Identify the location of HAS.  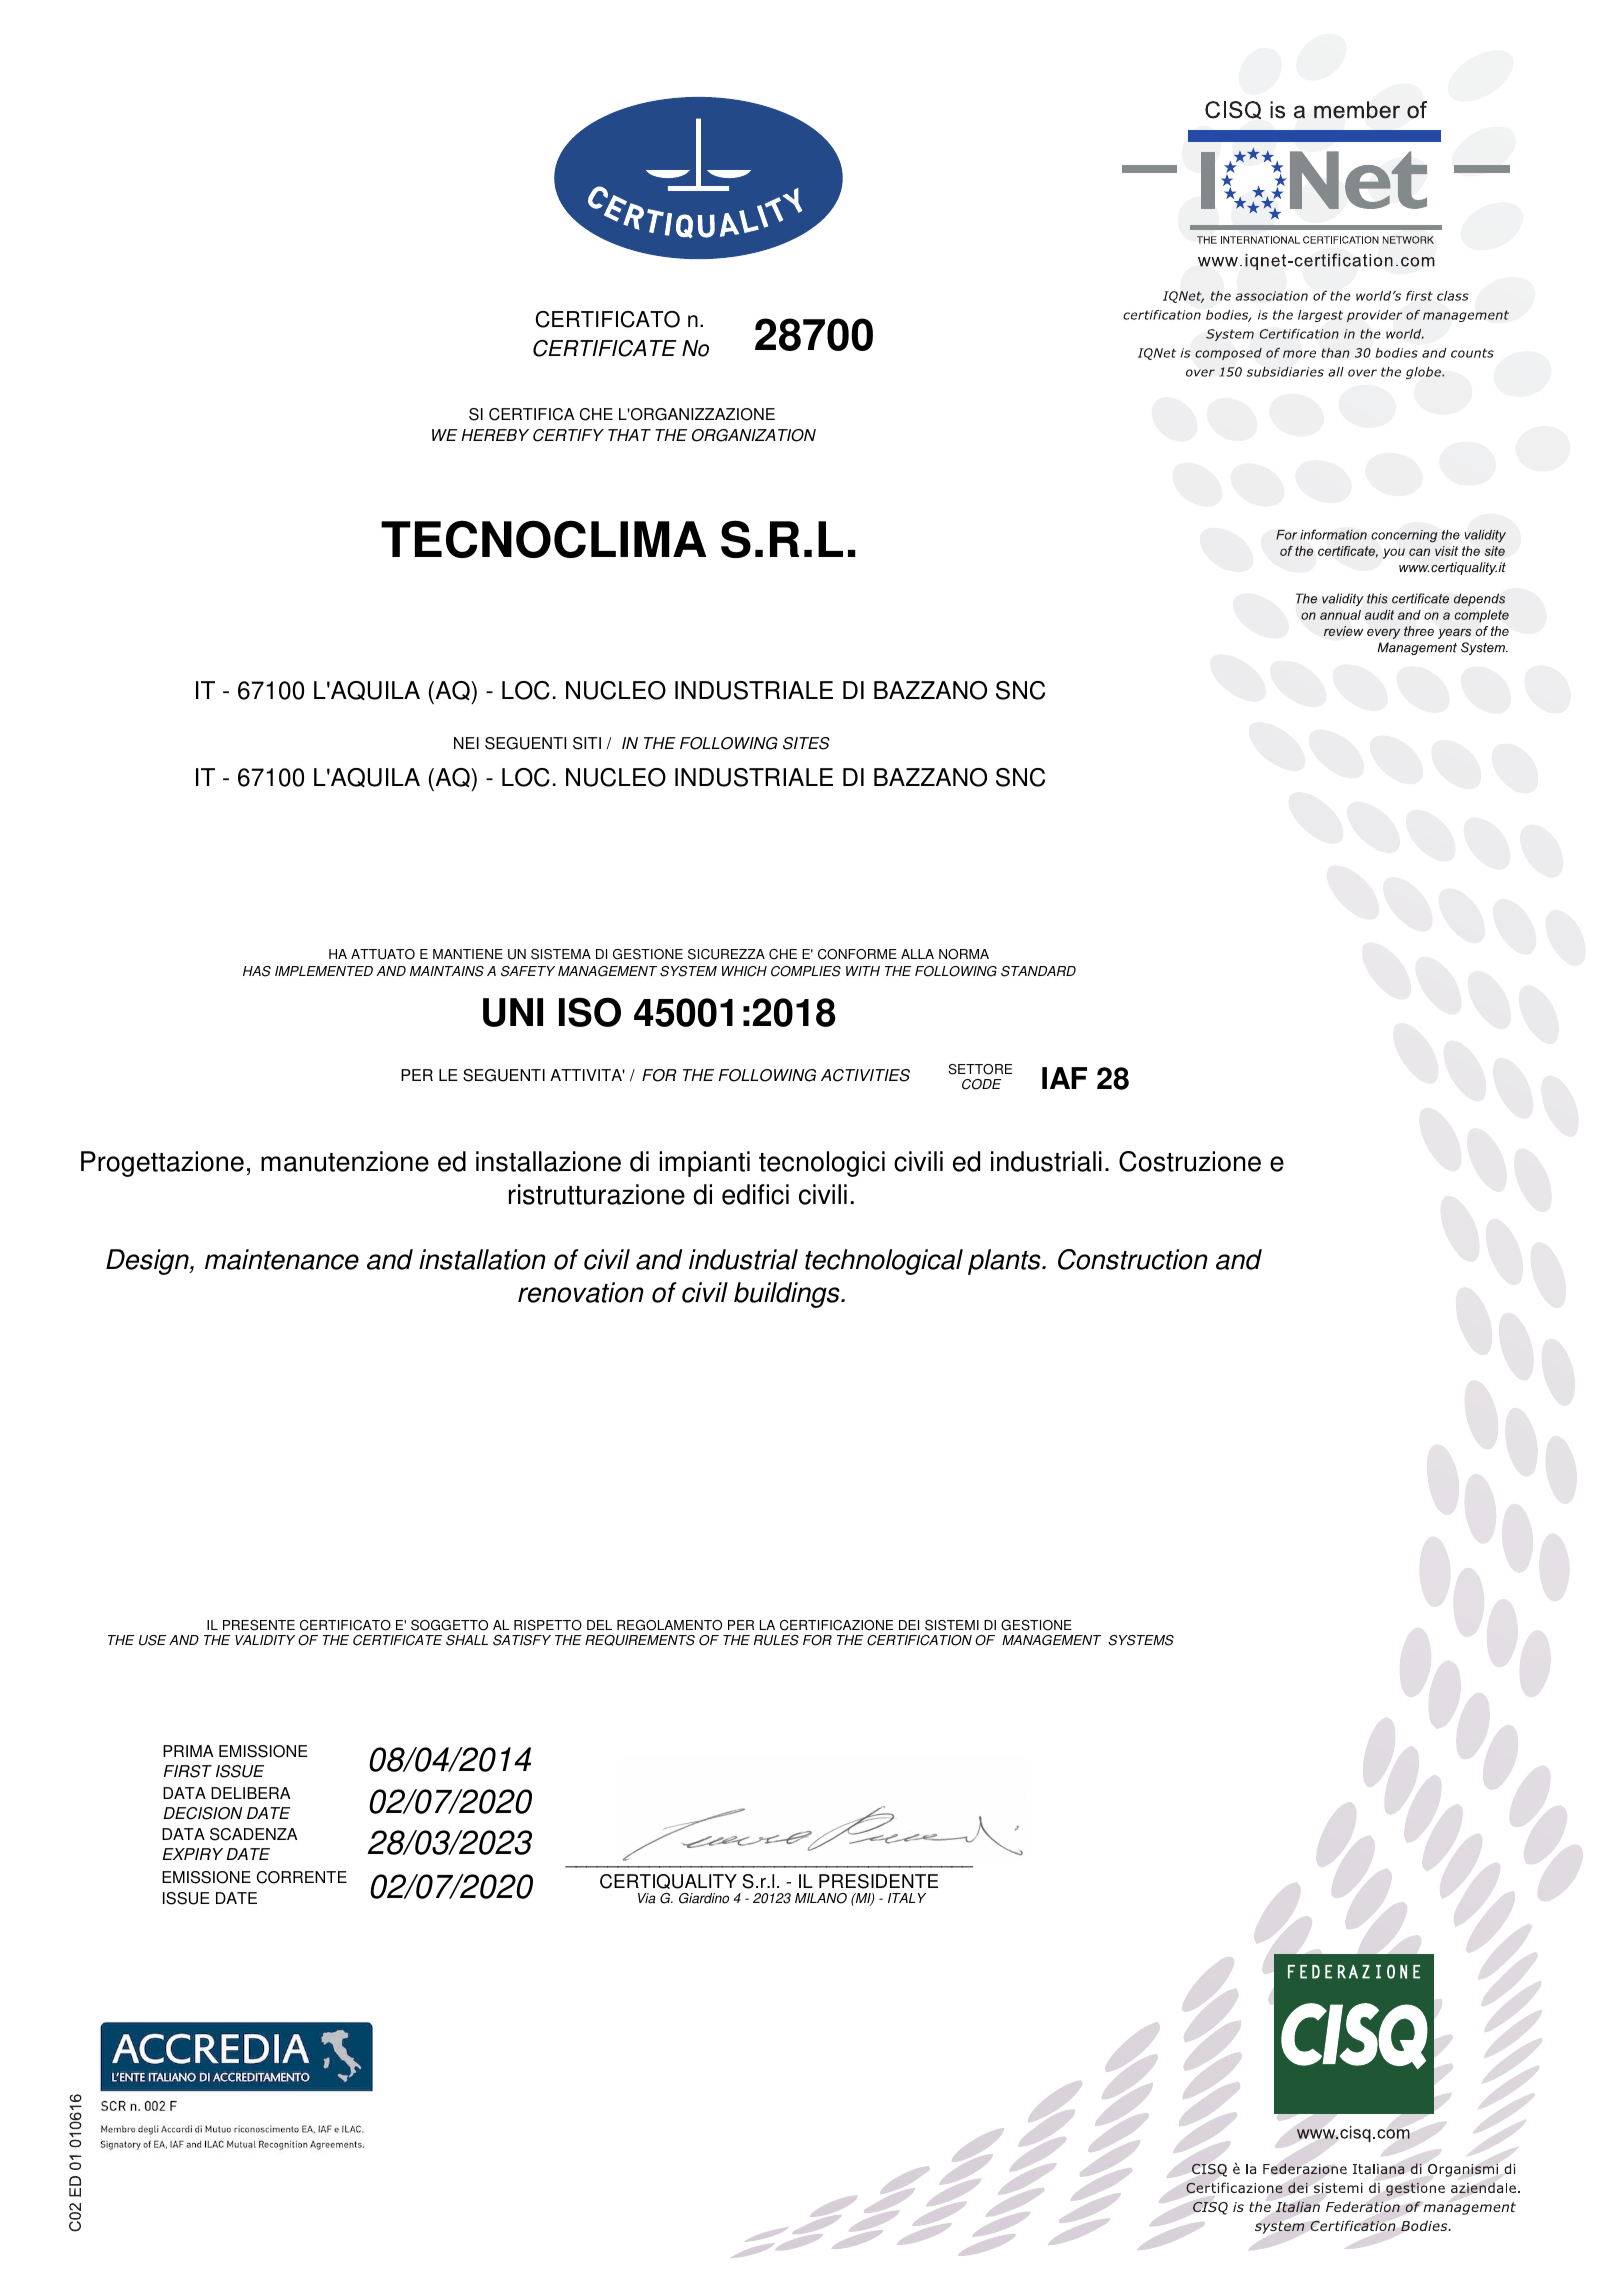
(257, 971).
